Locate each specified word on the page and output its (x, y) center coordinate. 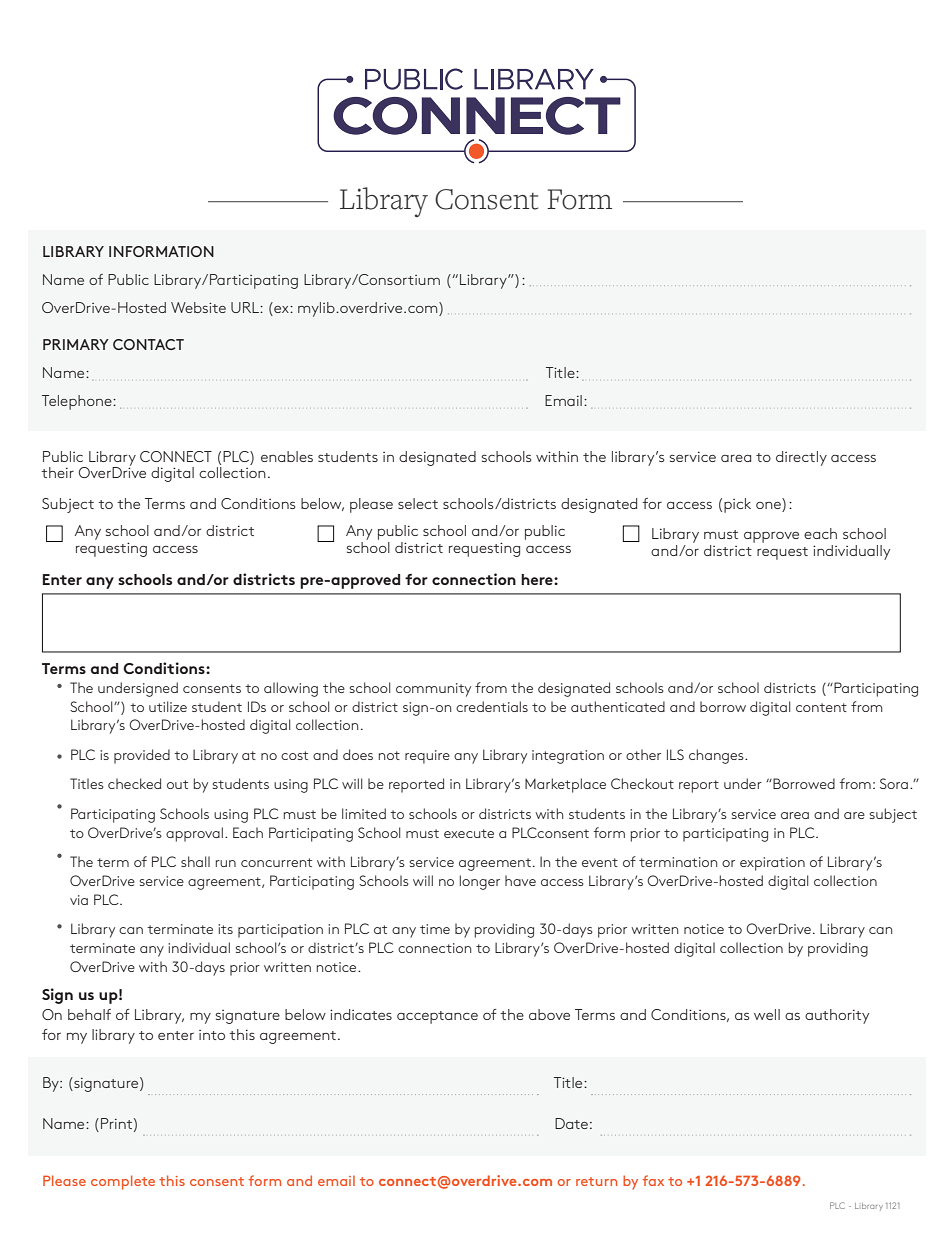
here (538, 579)
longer (480, 882)
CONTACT (148, 344)
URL (246, 307)
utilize (168, 706)
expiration (772, 864)
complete (123, 1182)
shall (195, 861)
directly (801, 458)
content (821, 707)
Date (571, 1123)
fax (653, 1180)
